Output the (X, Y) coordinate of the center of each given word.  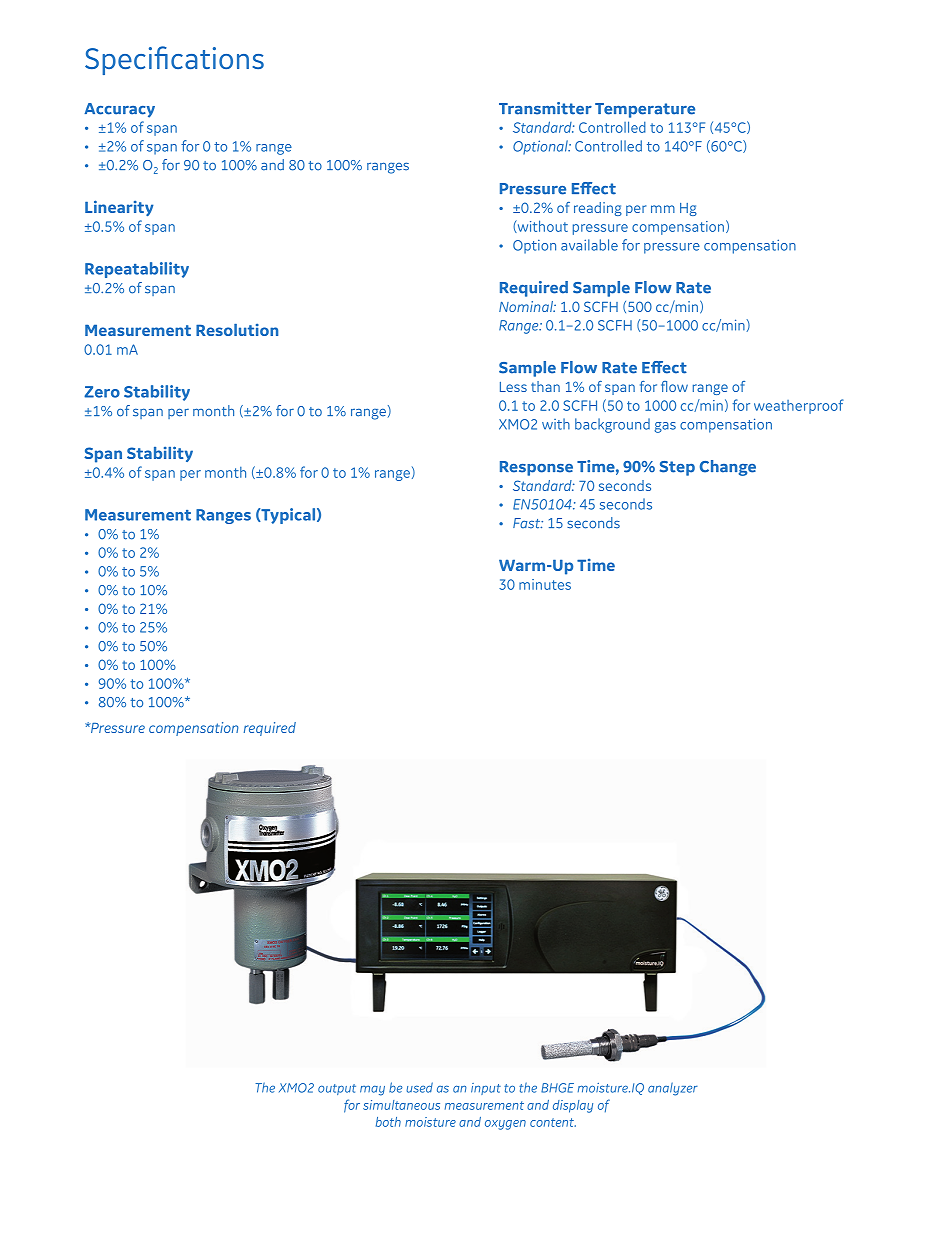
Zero (102, 392)
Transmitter (545, 108)
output (337, 1089)
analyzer (673, 1089)
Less (513, 387)
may (372, 1091)
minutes (545, 584)
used (419, 1087)
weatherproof (799, 406)
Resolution (237, 329)
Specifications (174, 60)
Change (728, 468)
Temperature (645, 110)
